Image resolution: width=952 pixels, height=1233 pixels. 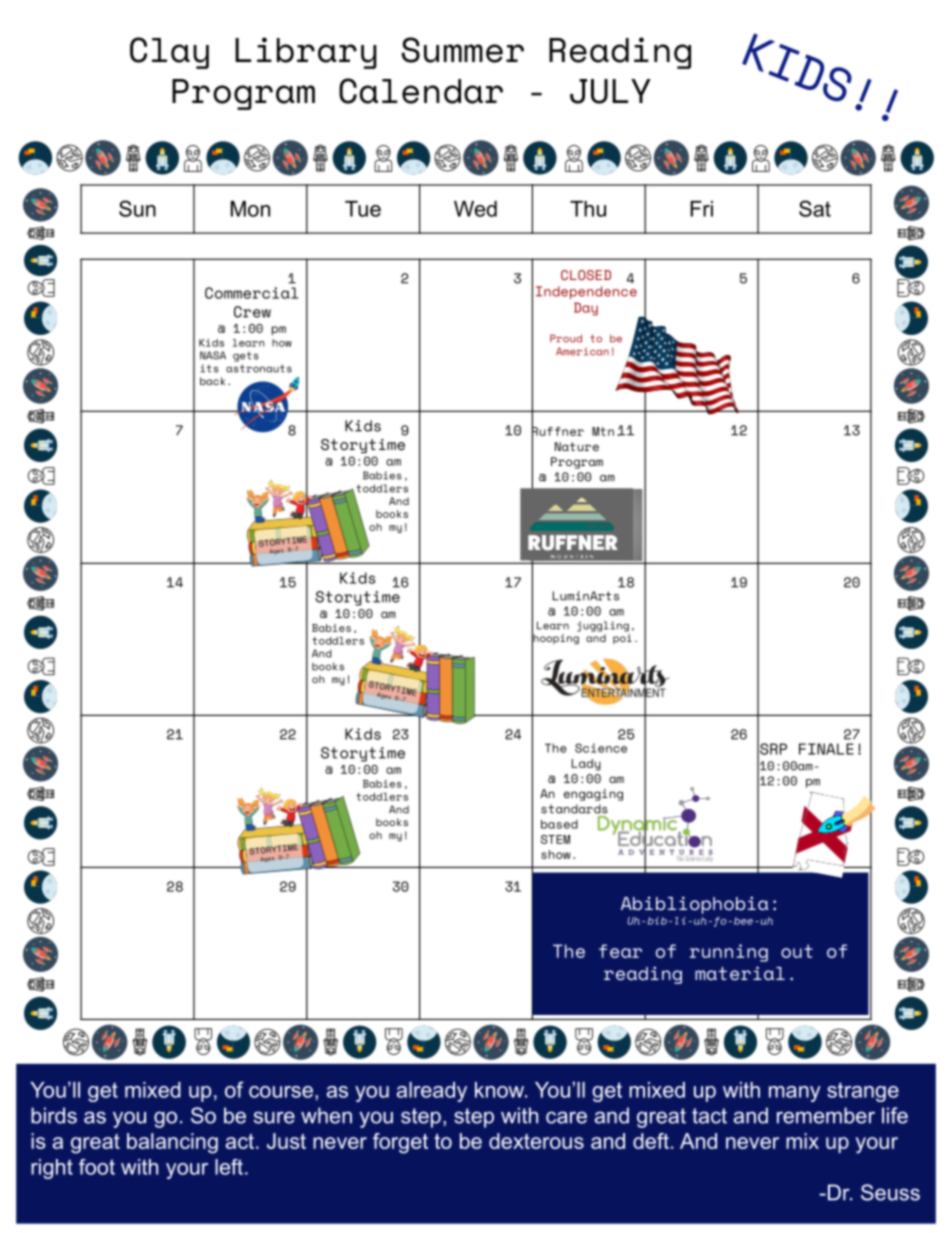 I want to click on Clay, so click(x=169, y=53).
